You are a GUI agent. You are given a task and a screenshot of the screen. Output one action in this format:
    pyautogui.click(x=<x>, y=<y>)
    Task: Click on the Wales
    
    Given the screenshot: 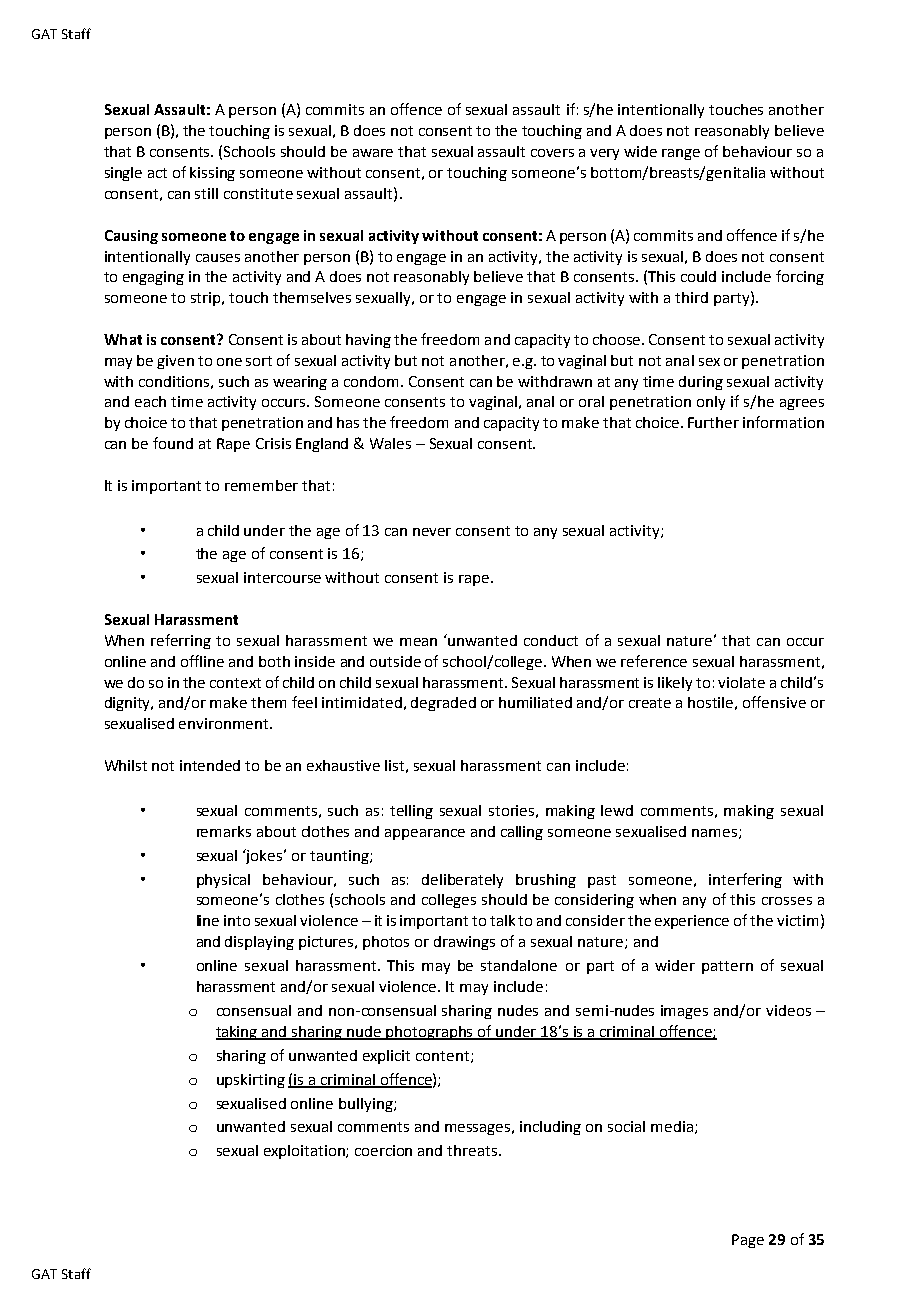 What is the action you would take?
    pyautogui.click(x=390, y=443)
